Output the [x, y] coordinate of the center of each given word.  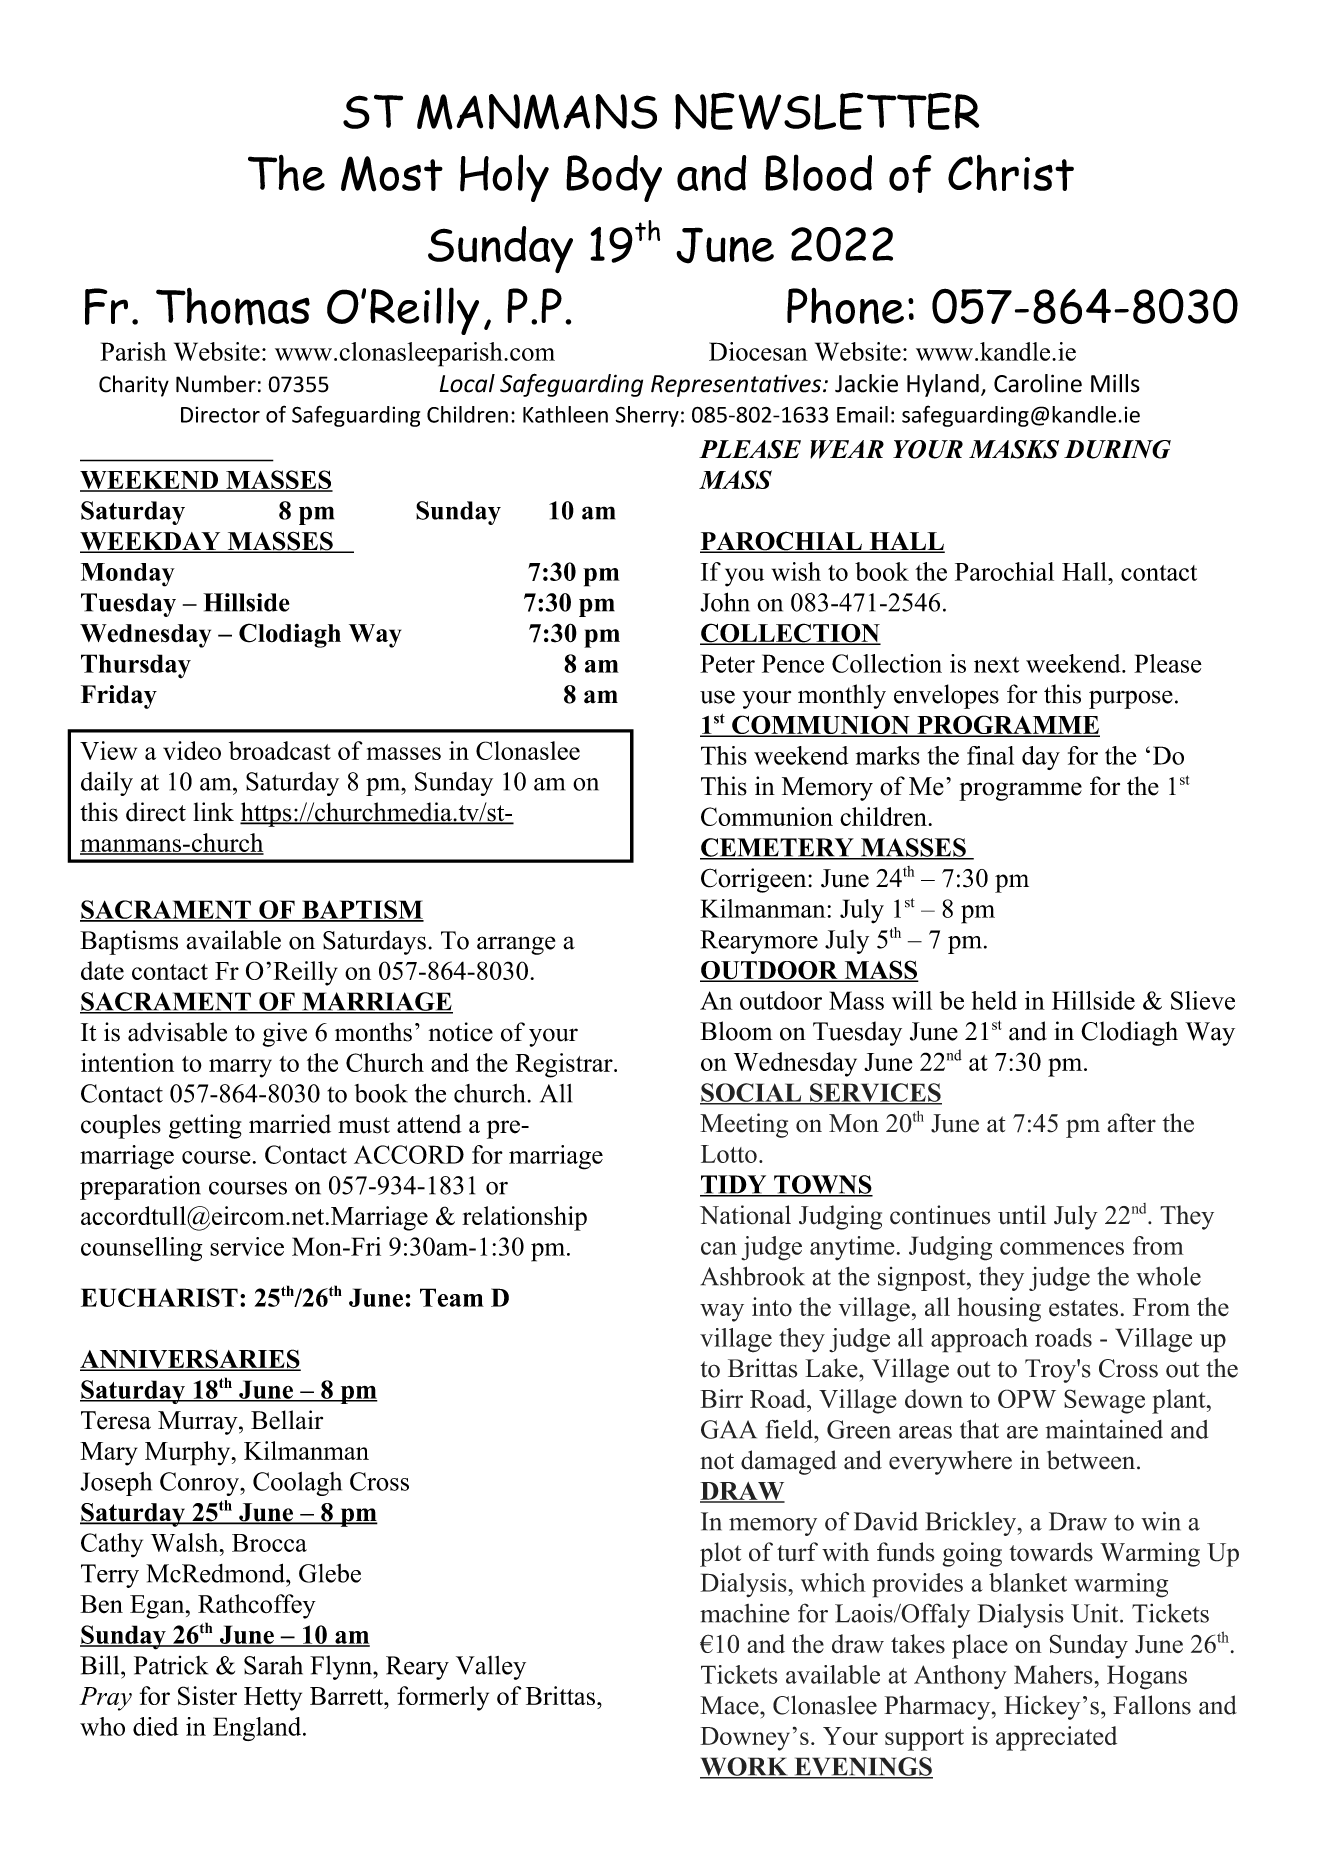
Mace [730, 1705]
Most [392, 174]
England [258, 1729]
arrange [516, 945]
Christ [1011, 173]
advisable [177, 1032]
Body [614, 178]
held [994, 1000]
